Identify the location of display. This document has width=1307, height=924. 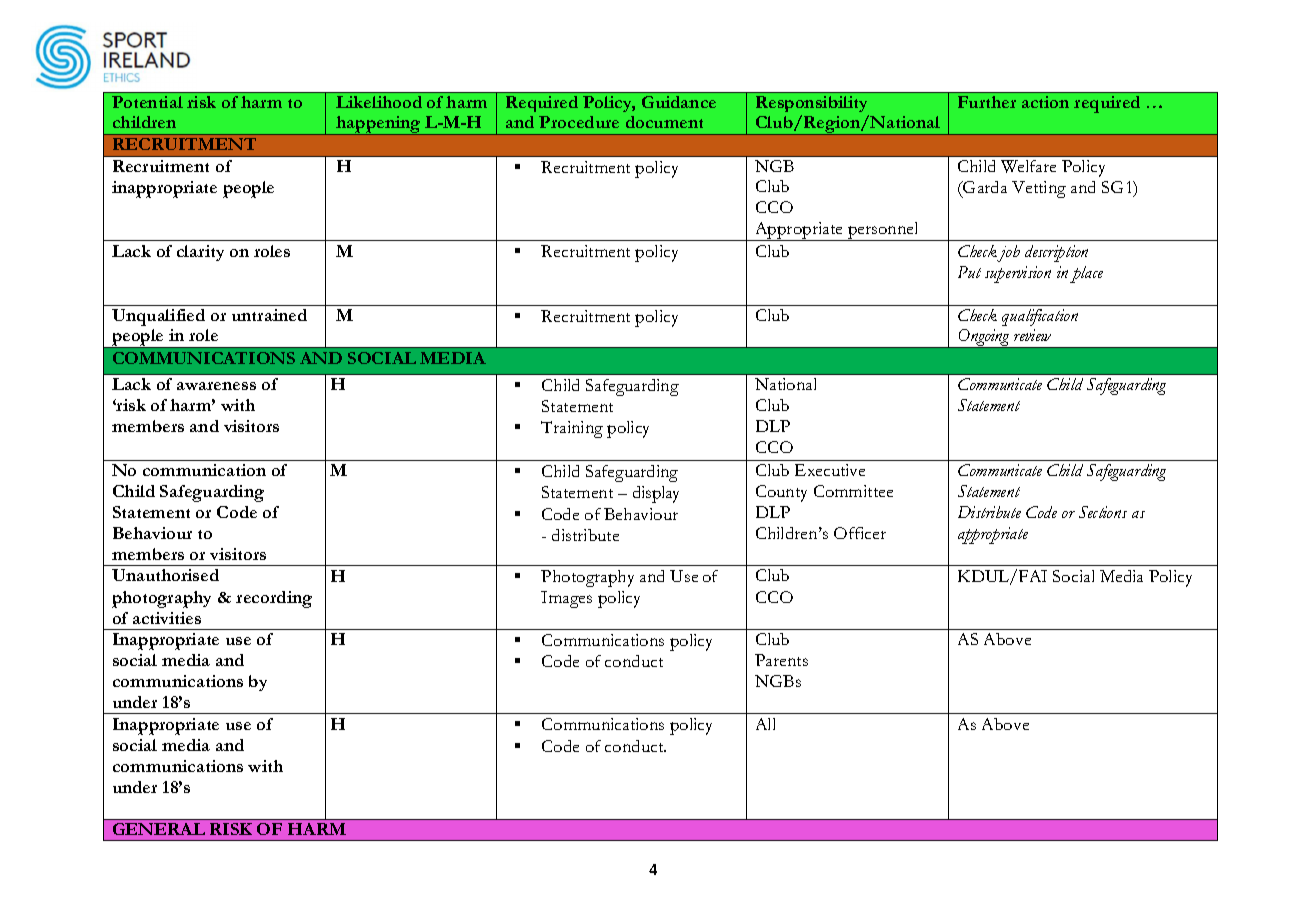
(656, 494).
